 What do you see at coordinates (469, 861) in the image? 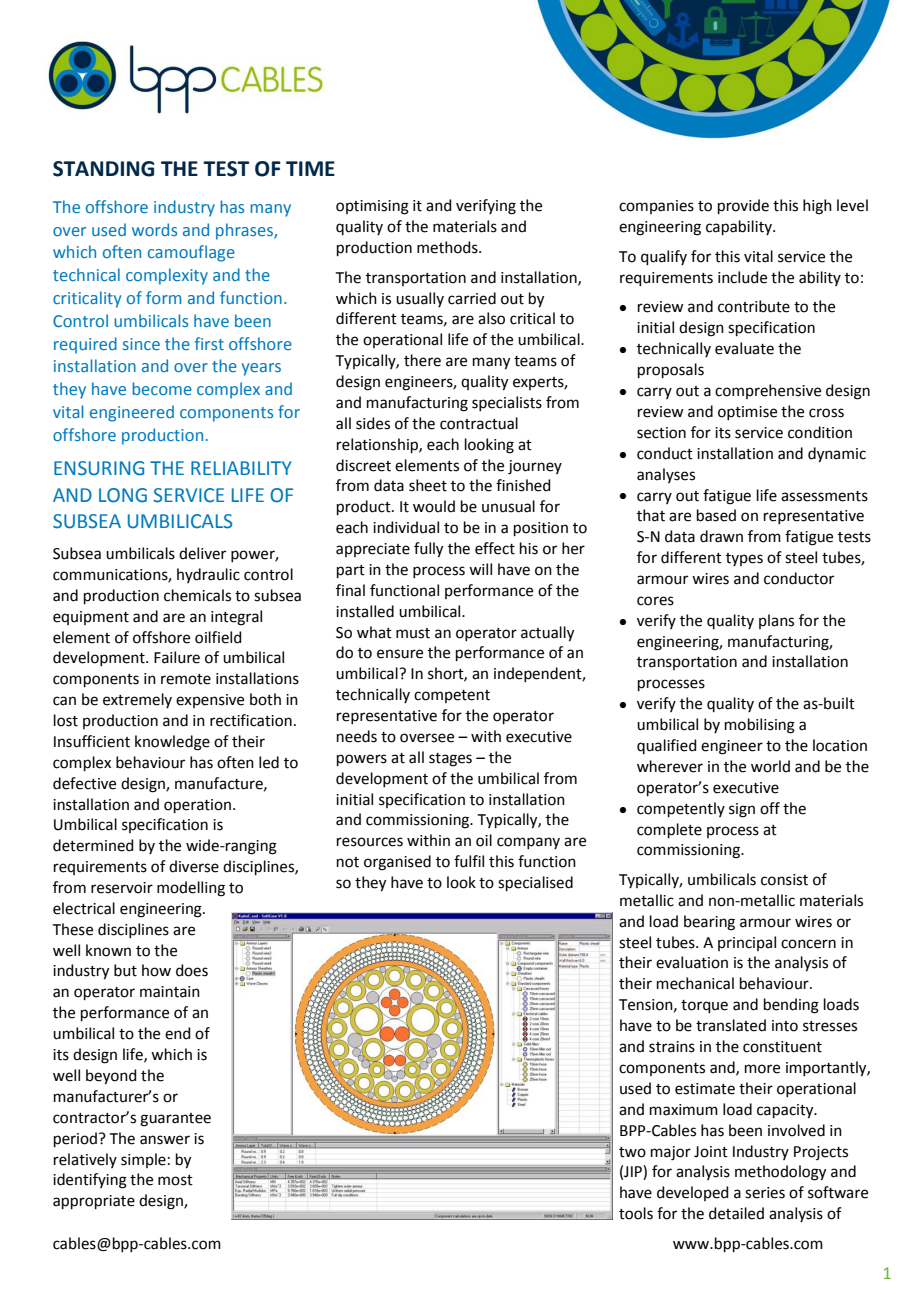
I see `fulfil` at bounding box center [469, 861].
